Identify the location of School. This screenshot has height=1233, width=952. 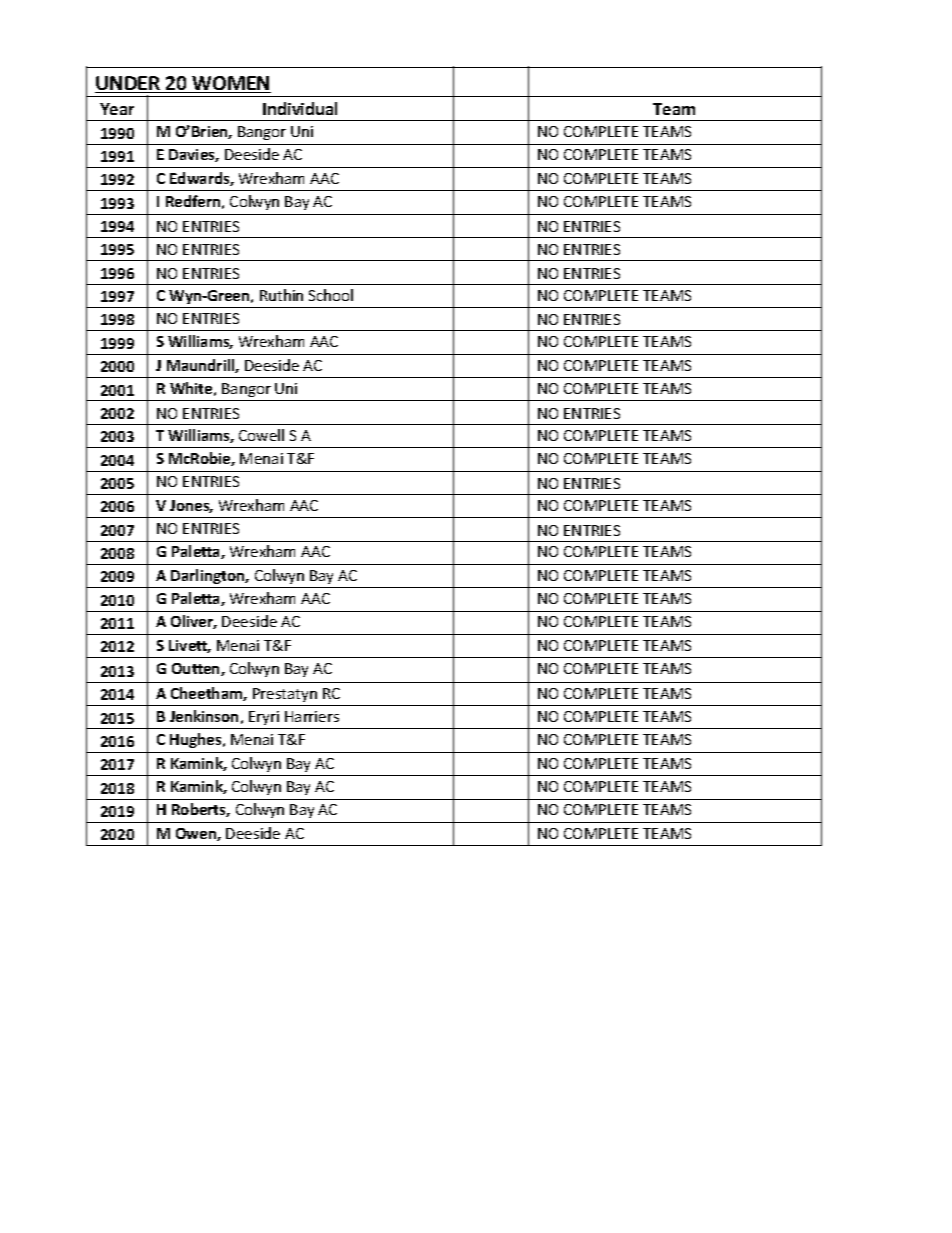
(331, 295).
